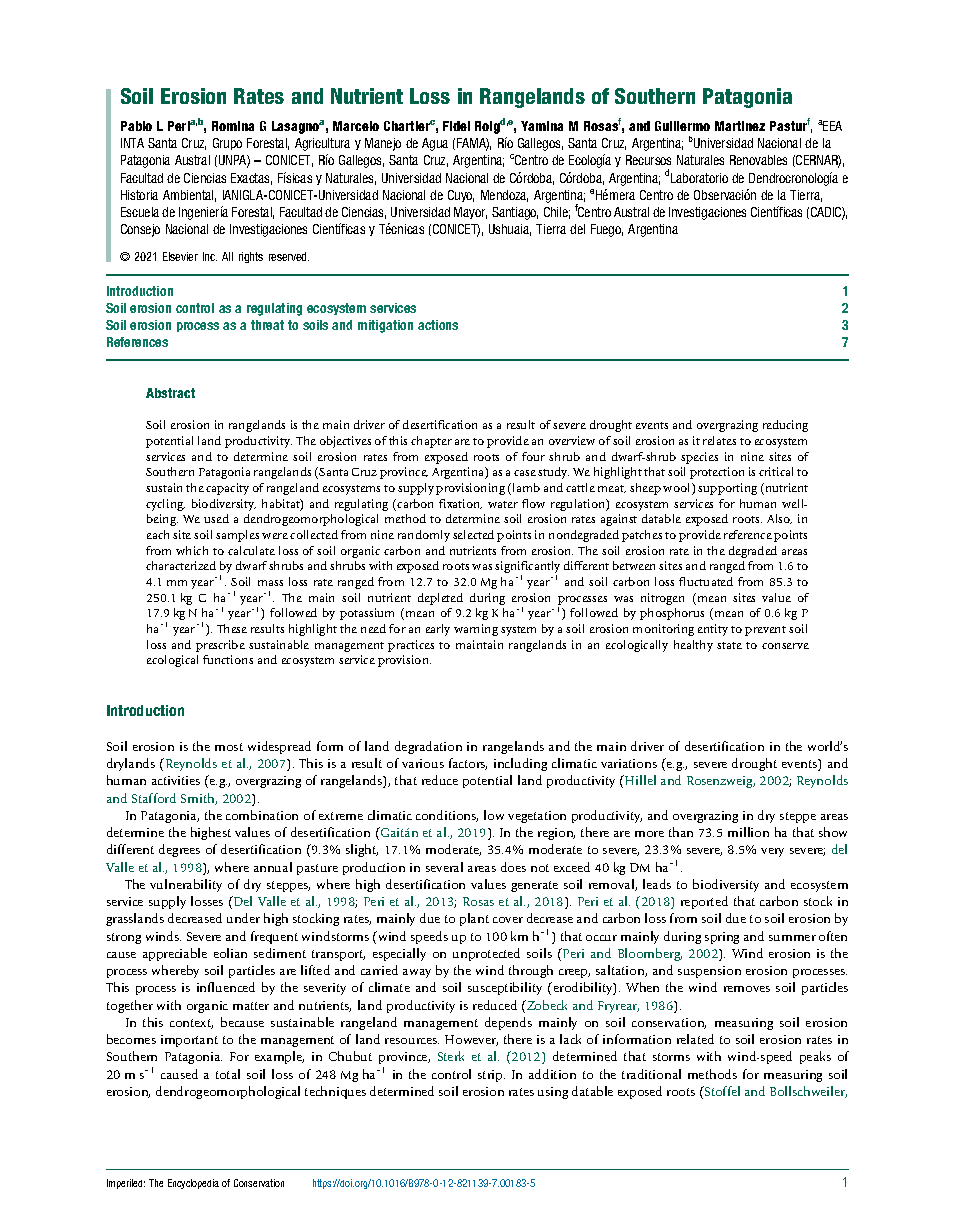 Image resolution: width=964 pixels, height=1232 pixels. What do you see at coordinates (438, 325) in the screenshot?
I see `actions` at bounding box center [438, 325].
